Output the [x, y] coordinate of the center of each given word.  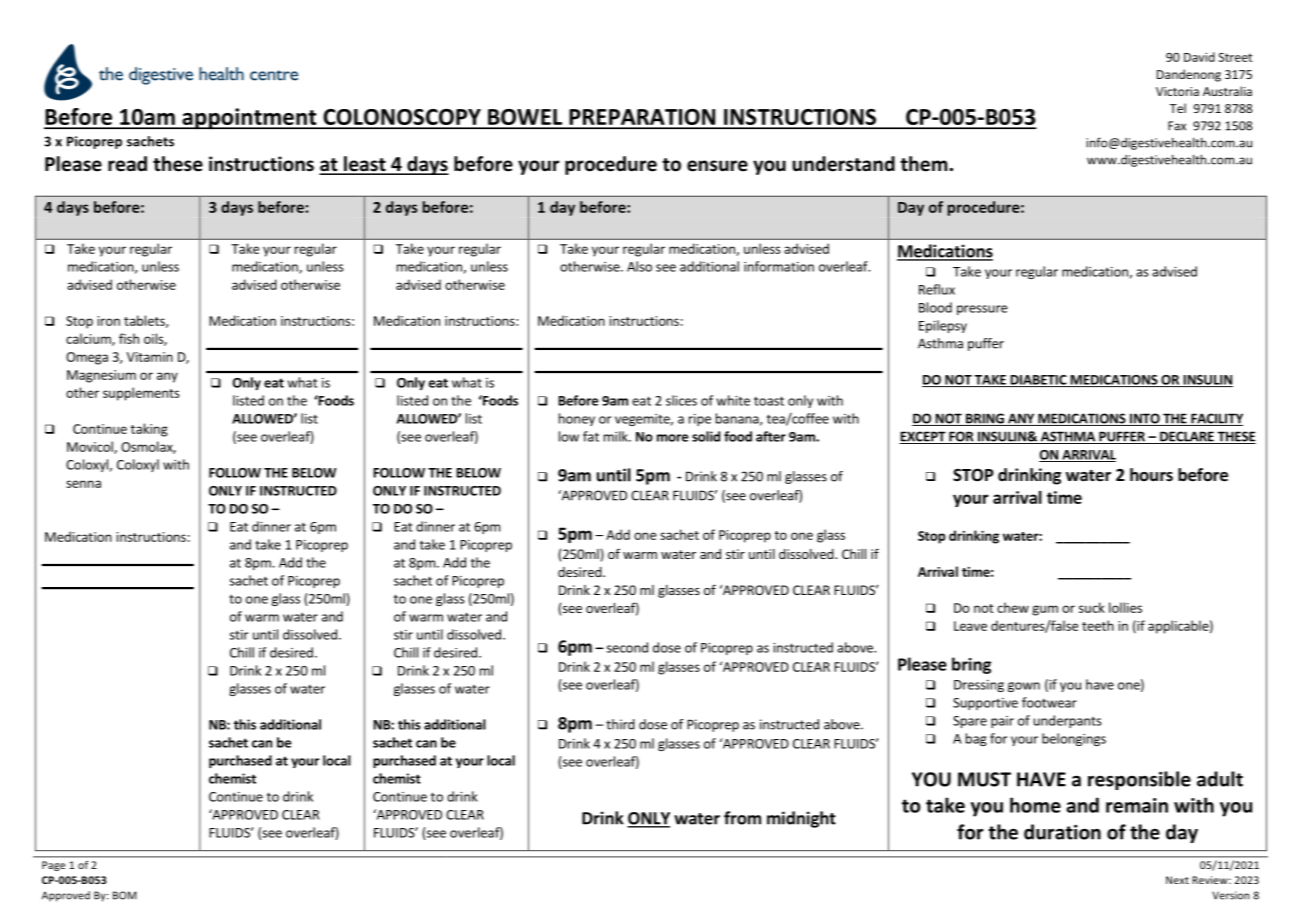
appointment [249, 119]
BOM [125, 895]
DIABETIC [1038, 381]
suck [1092, 607]
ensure [717, 166]
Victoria [1177, 91]
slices [681, 400]
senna [83, 484]
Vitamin [150, 357]
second [627, 647]
